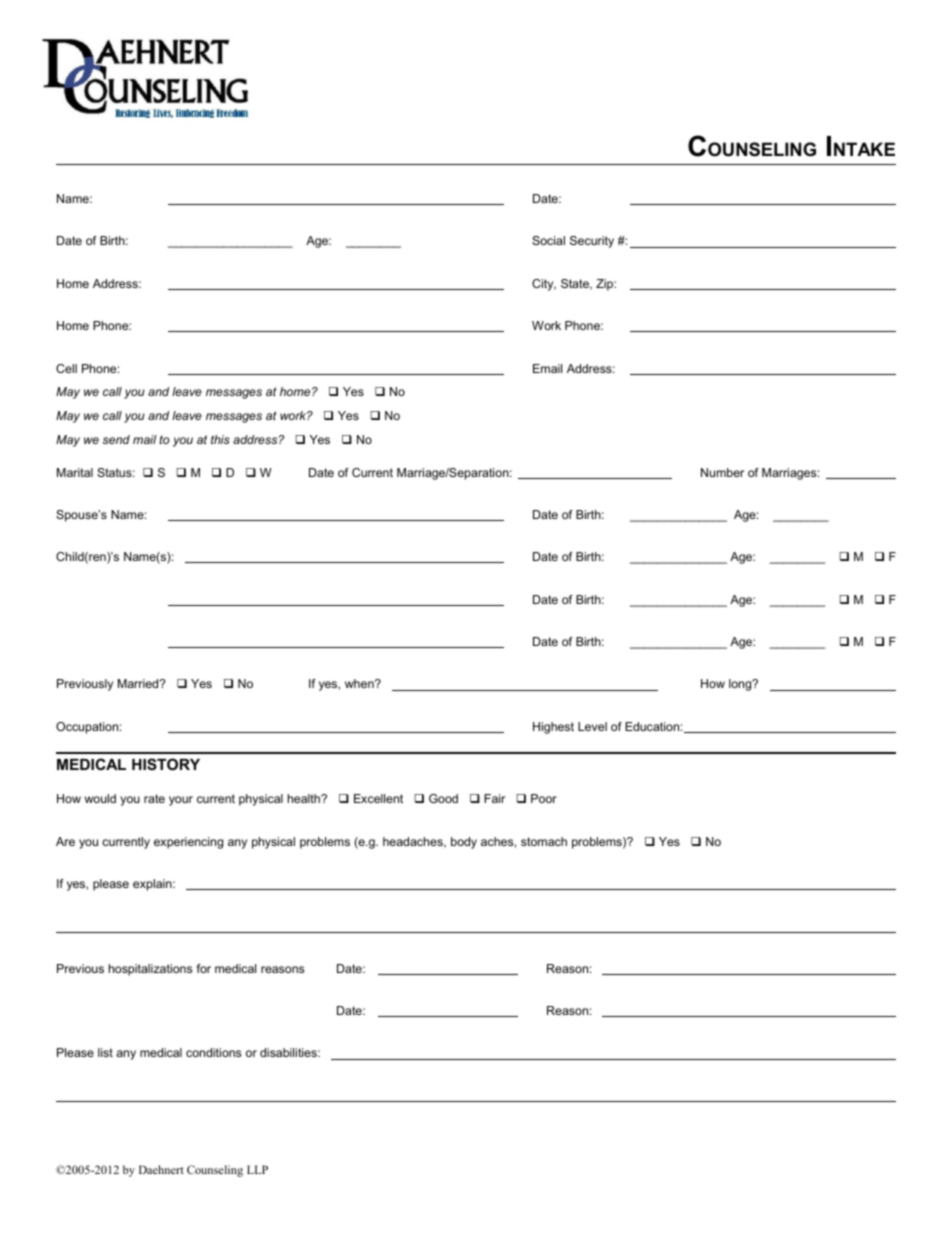  I want to click on Number, so click(722, 472).
